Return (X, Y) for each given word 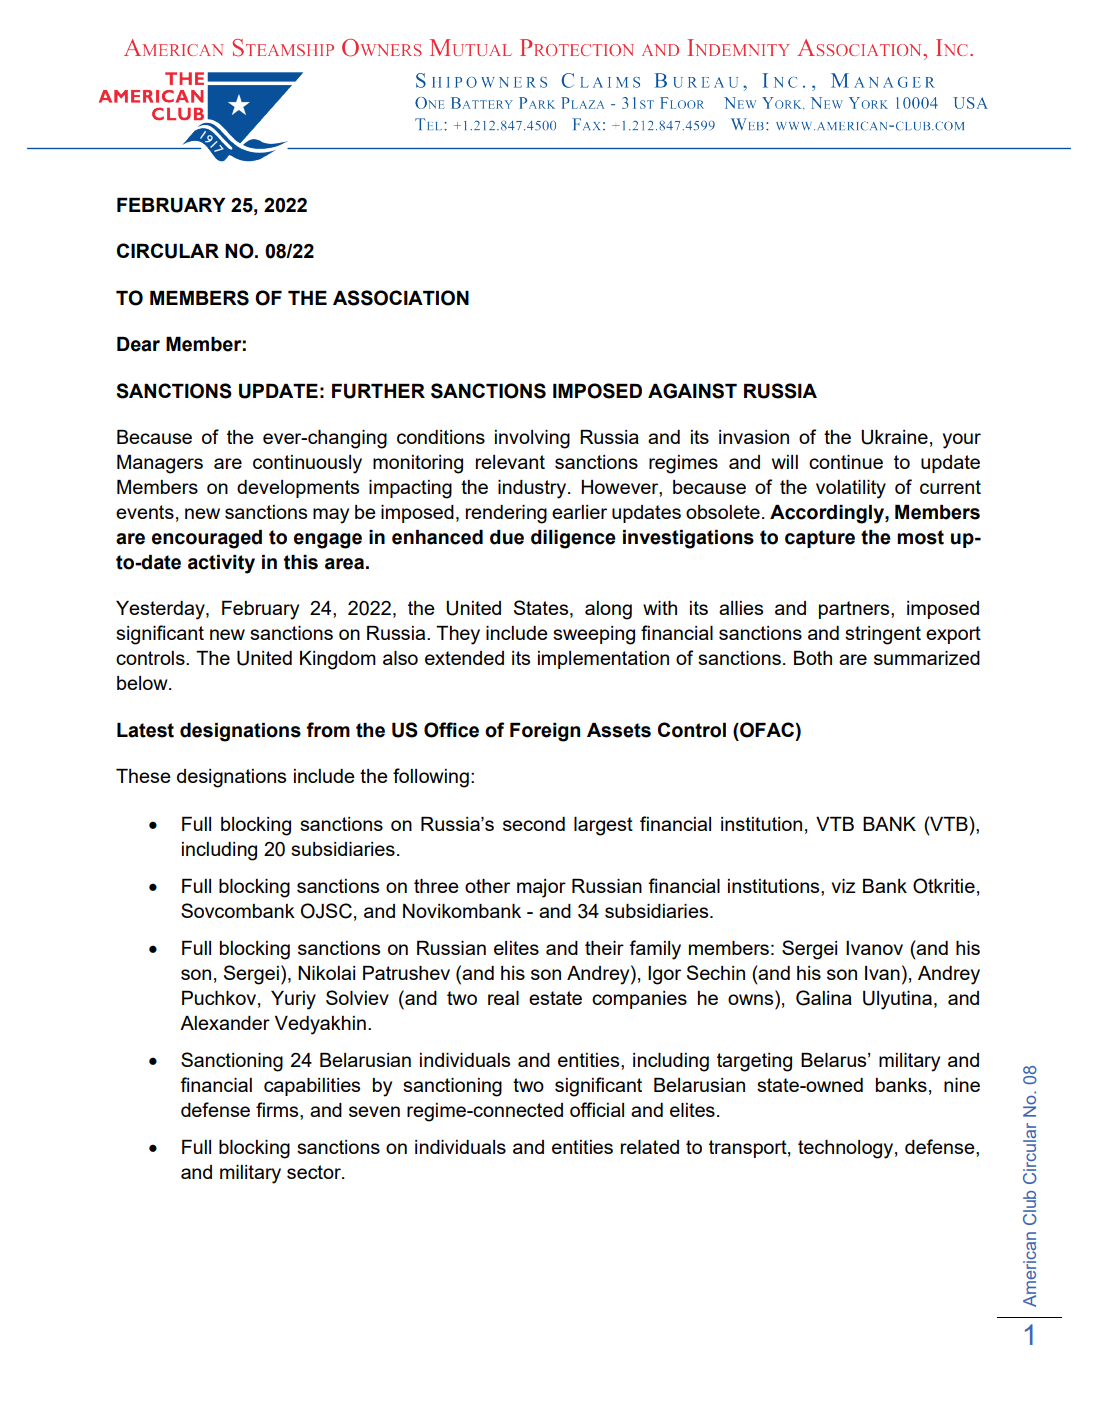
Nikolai (326, 973)
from (328, 730)
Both (813, 658)
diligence (573, 539)
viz (843, 886)
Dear (138, 344)
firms (278, 1109)
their (604, 948)
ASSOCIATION (401, 298)
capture (820, 539)
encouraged (207, 539)
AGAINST (692, 391)
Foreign (545, 732)
